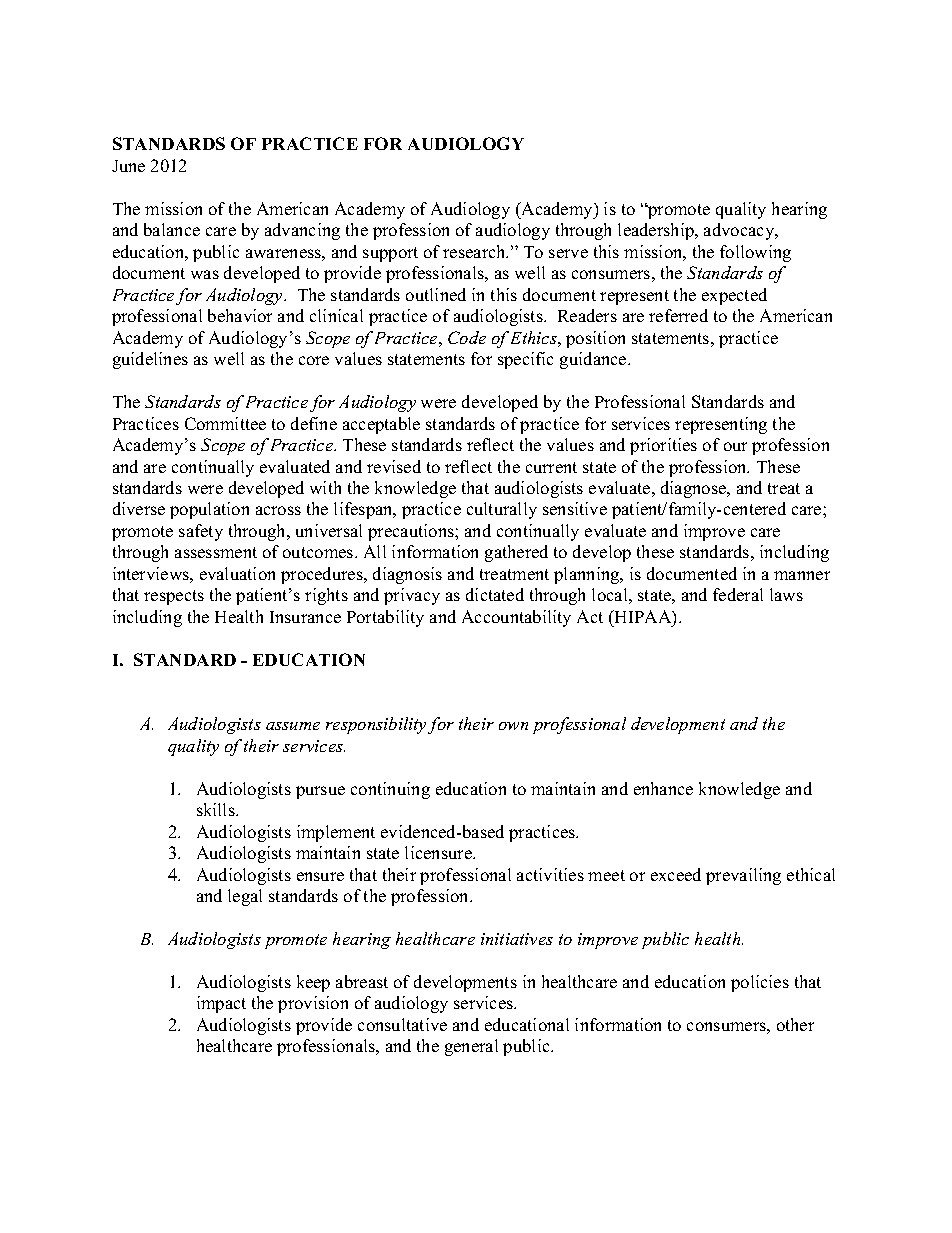  Describe the element at coordinates (495, 594) in the image. I see `dictated` at that location.
